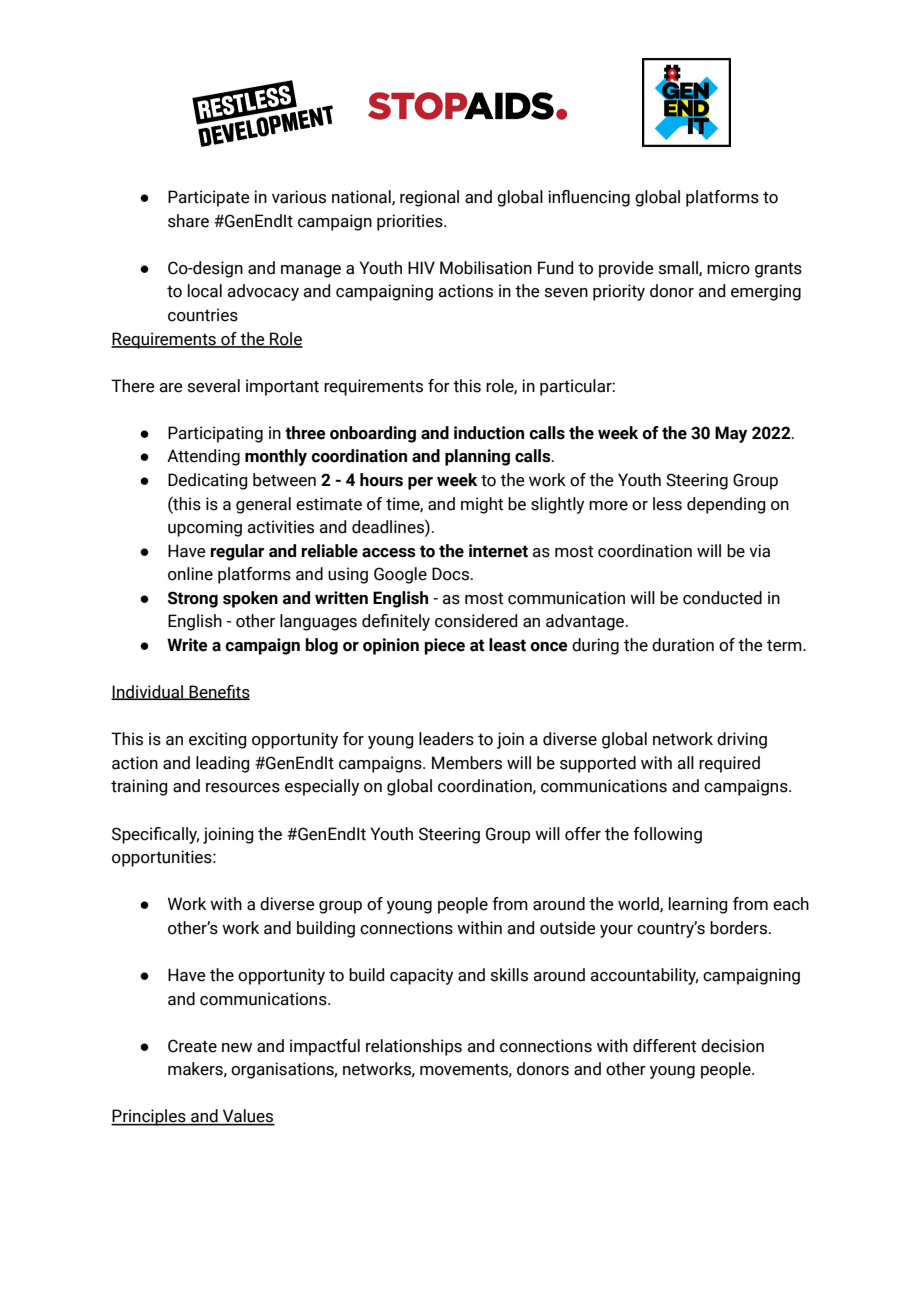  Describe the element at coordinates (452, 574) in the page. I see `Docs` at that location.
